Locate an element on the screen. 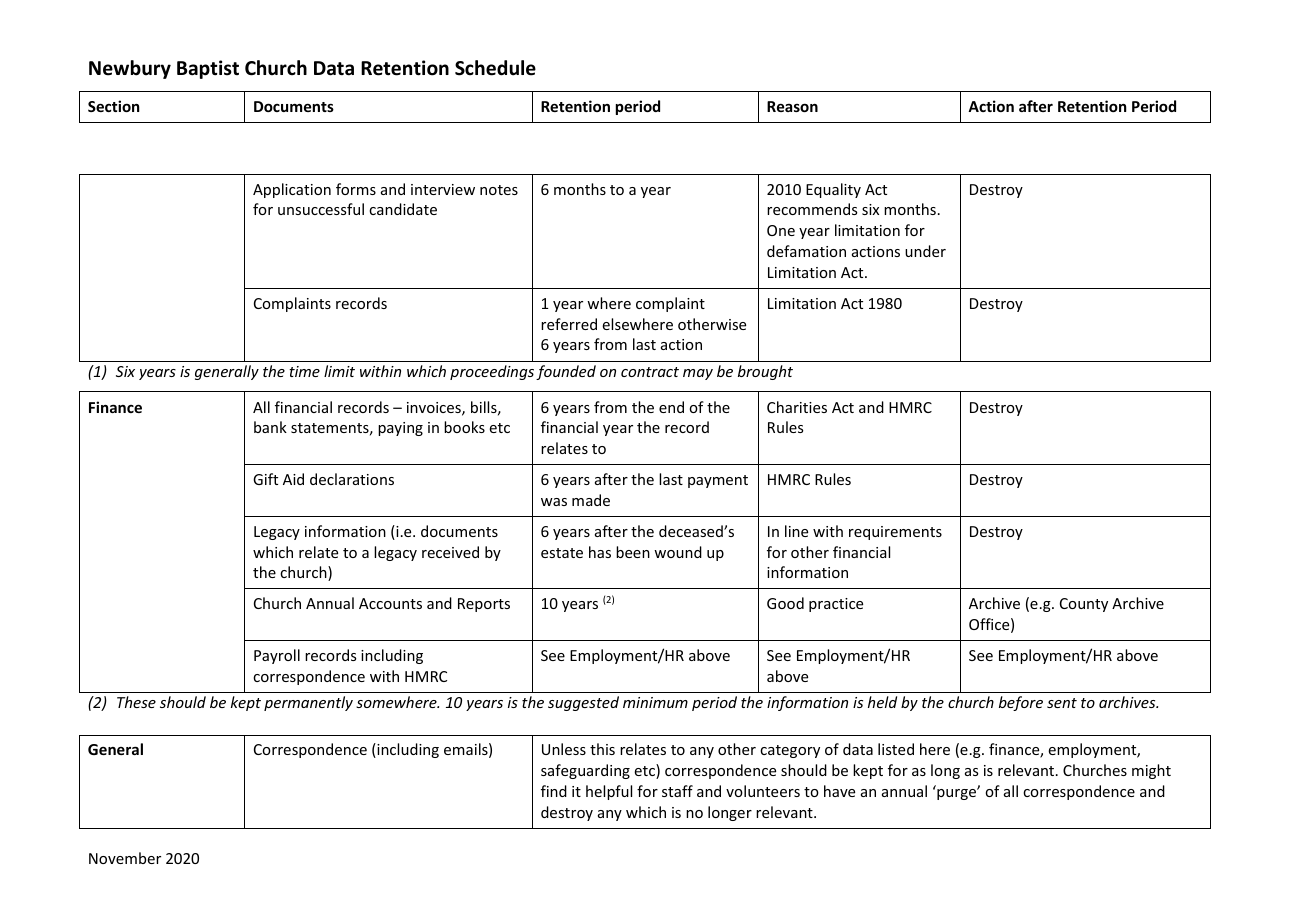  Schedule is located at coordinates (495, 68).
